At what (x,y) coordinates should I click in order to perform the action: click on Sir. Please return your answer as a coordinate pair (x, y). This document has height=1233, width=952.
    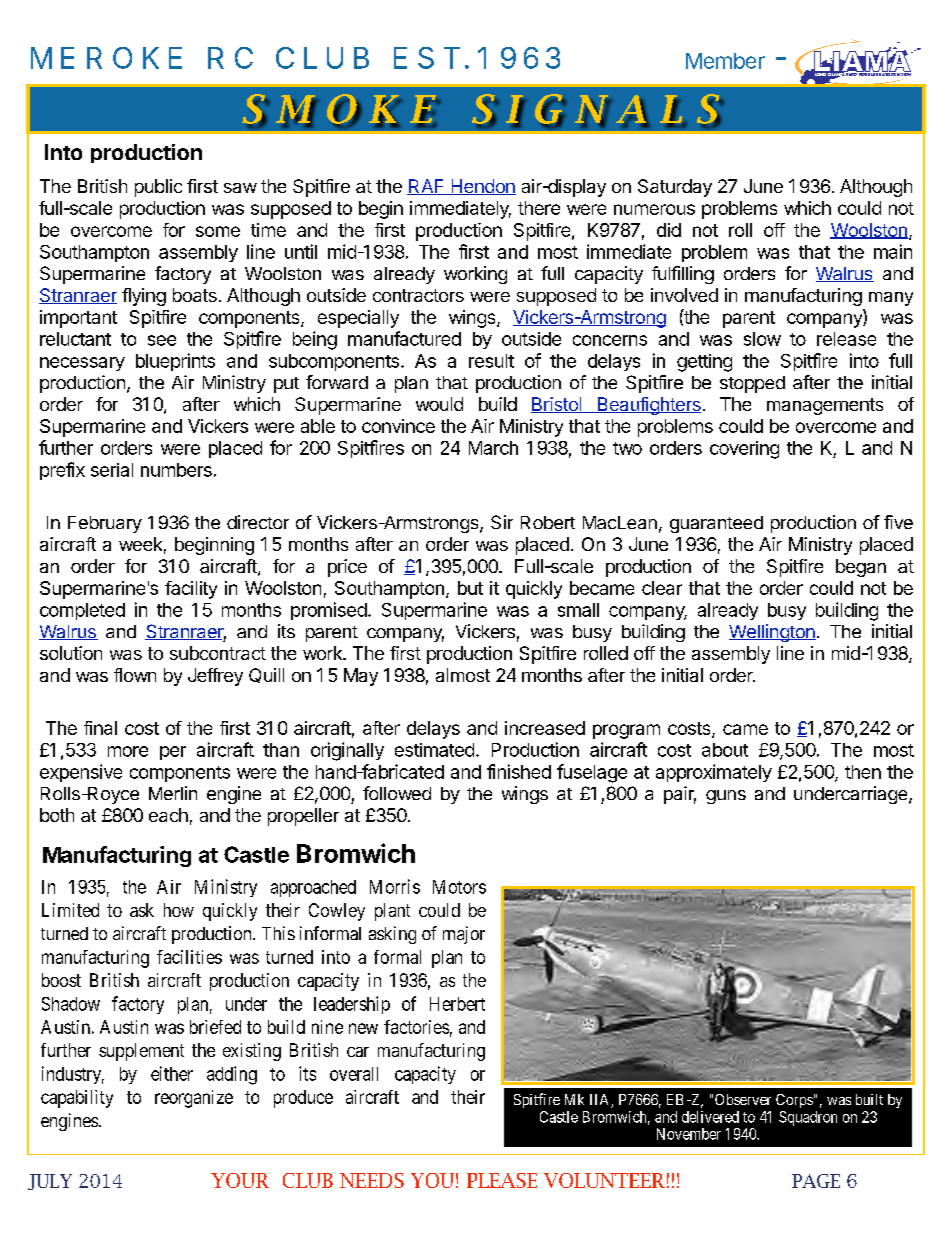
    Looking at the image, I should click on (502, 522).
